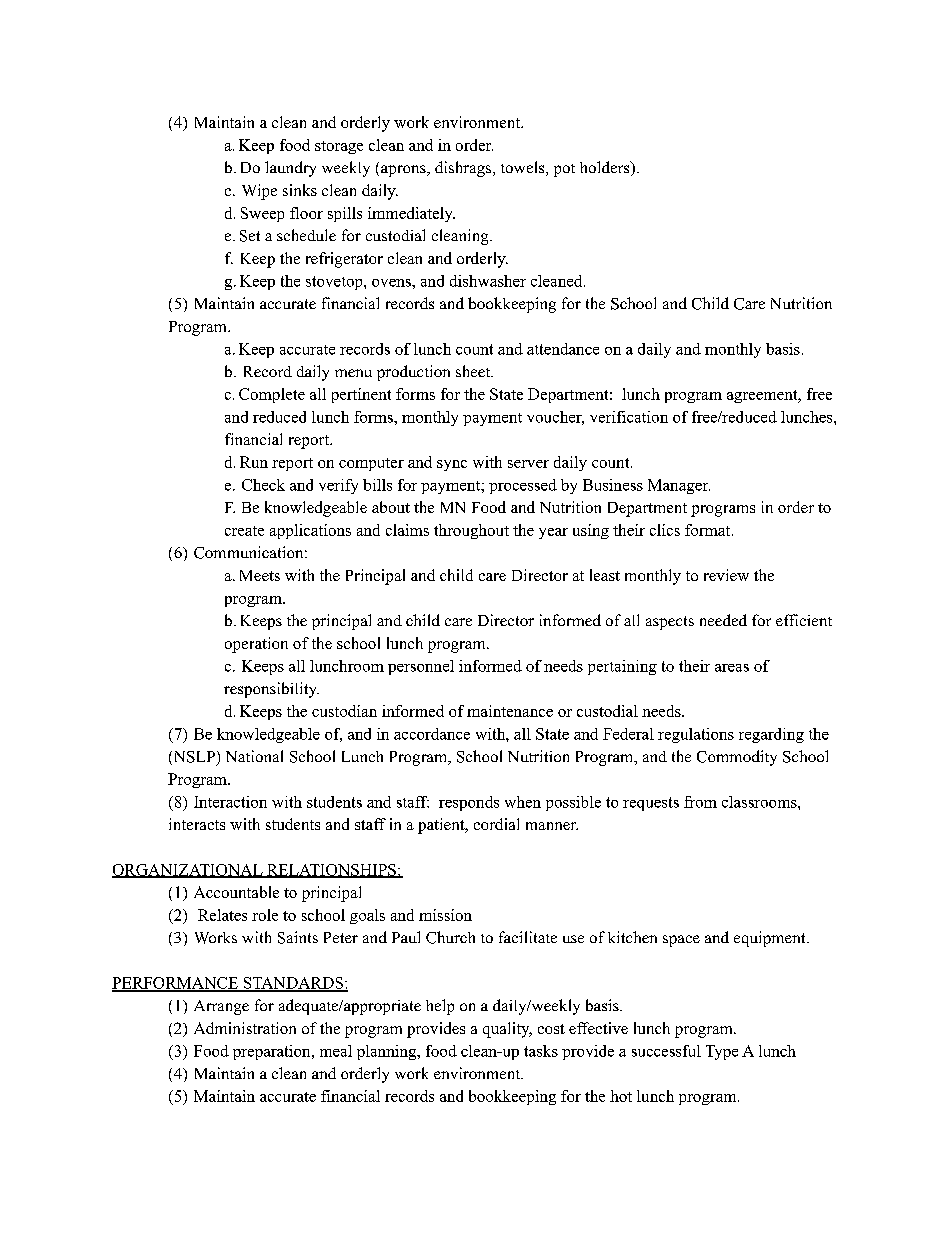  Describe the element at coordinates (230, 802) in the page. I see `Interaction` at that location.
